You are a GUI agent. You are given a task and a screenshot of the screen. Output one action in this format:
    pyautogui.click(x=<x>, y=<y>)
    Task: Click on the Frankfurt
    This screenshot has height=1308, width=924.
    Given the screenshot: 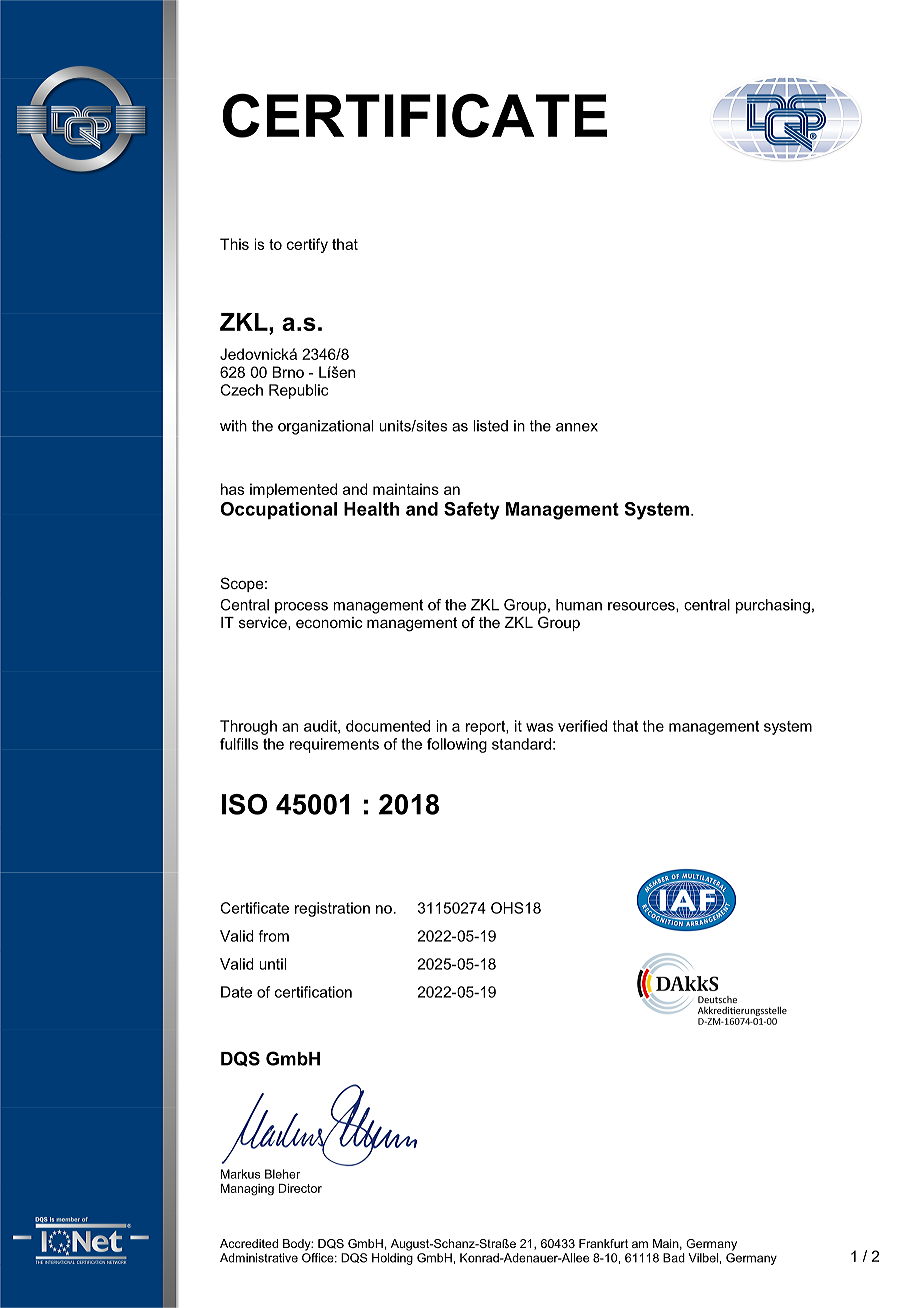 What is the action you would take?
    pyautogui.click(x=603, y=1243)
